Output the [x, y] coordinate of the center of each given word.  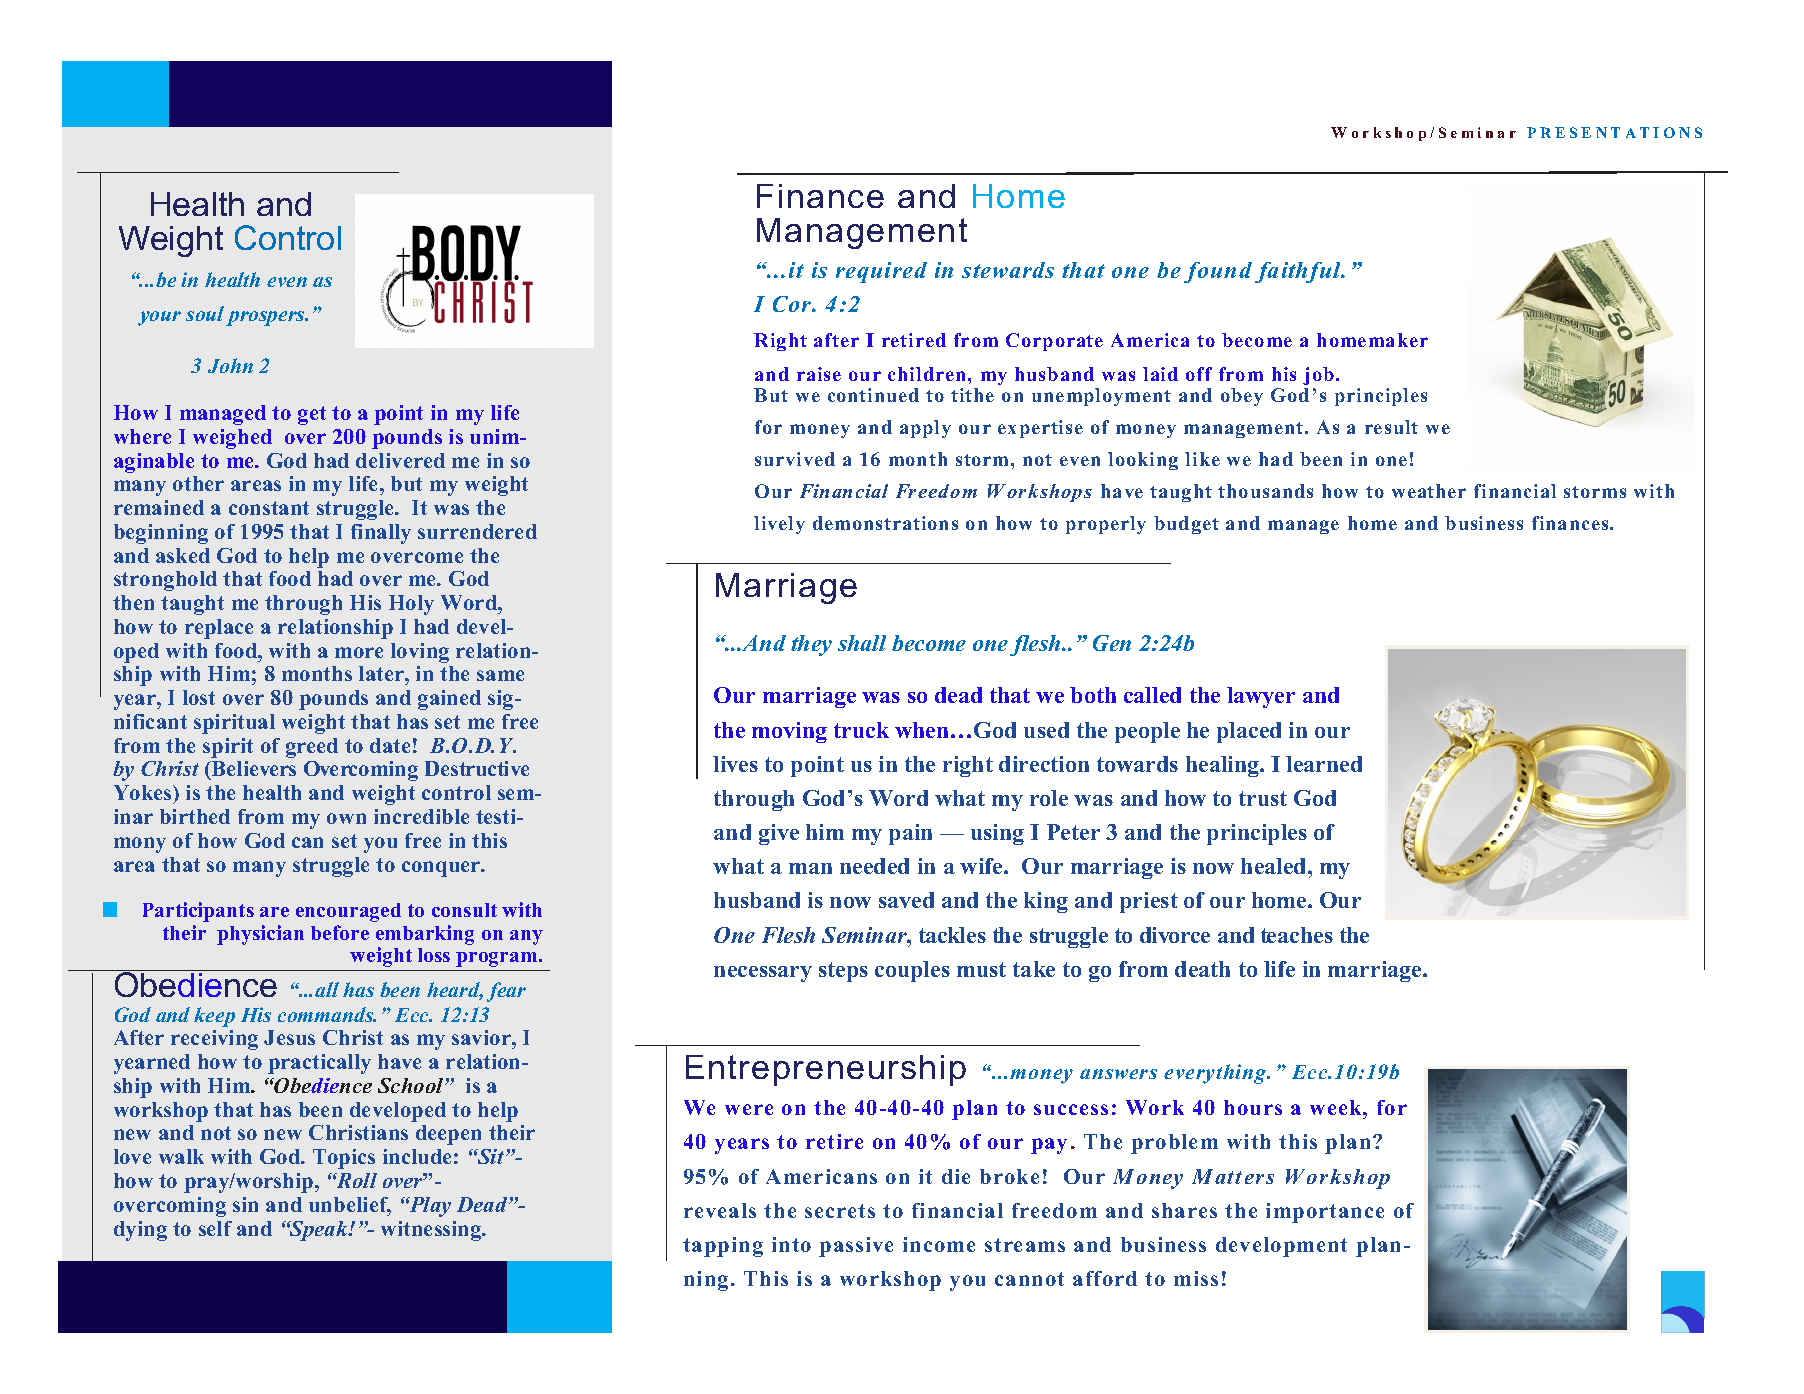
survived [795, 459]
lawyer [1261, 697]
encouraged [348, 912]
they [811, 645]
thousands [1265, 491]
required [881, 272]
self [215, 1228]
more [359, 652]
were [749, 1109]
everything [1216, 1074]
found [1218, 272]
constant [269, 508]
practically [319, 1064]
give [779, 834]
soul [205, 313]
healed [1275, 866]
